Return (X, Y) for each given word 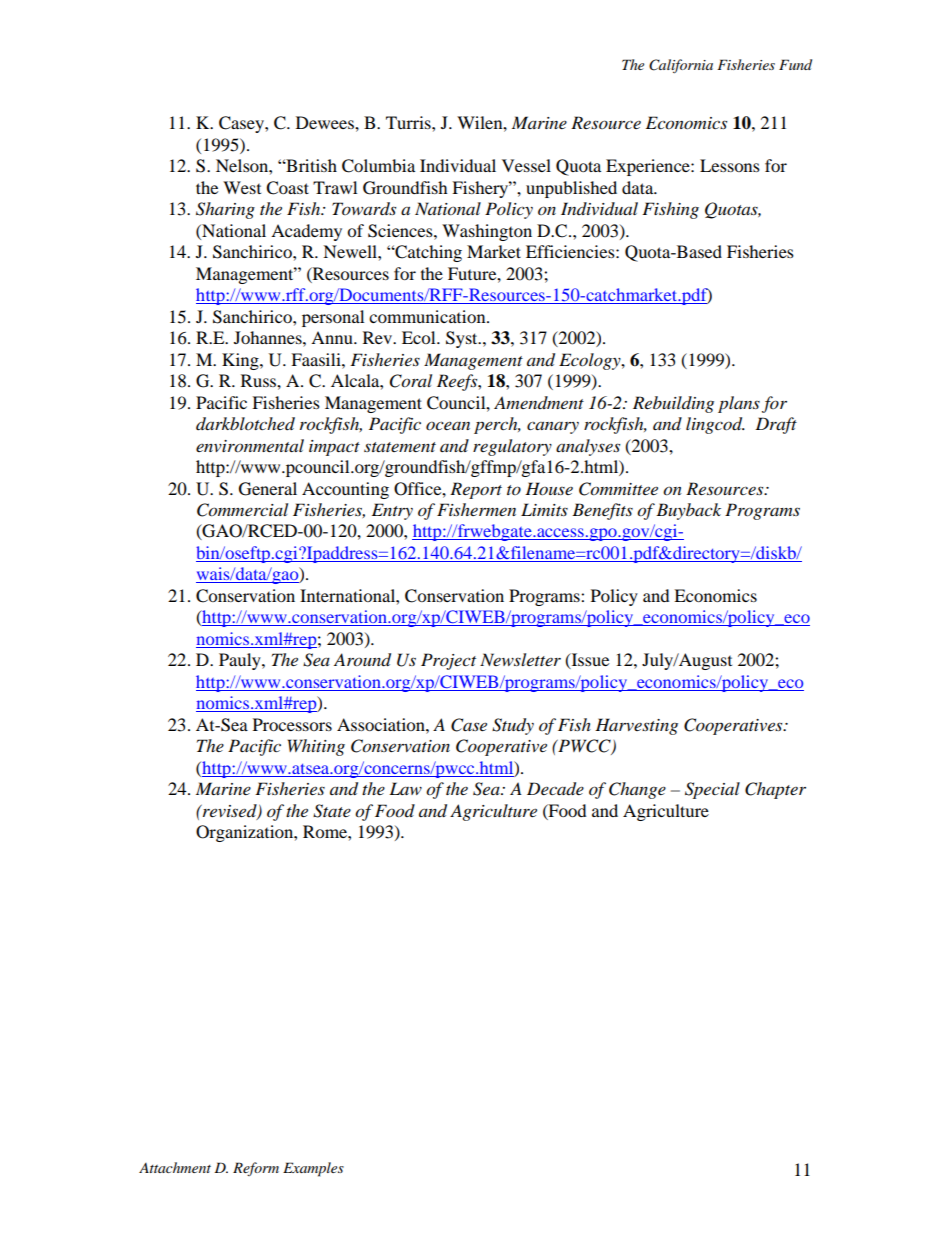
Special (712, 790)
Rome (326, 831)
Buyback (688, 511)
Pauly (241, 661)
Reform (256, 1169)
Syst (463, 339)
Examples (313, 1169)
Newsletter (520, 659)
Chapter (775, 790)
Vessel (526, 165)
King (241, 361)
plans (739, 404)
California (681, 66)
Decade (555, 789)
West (242, 187)
